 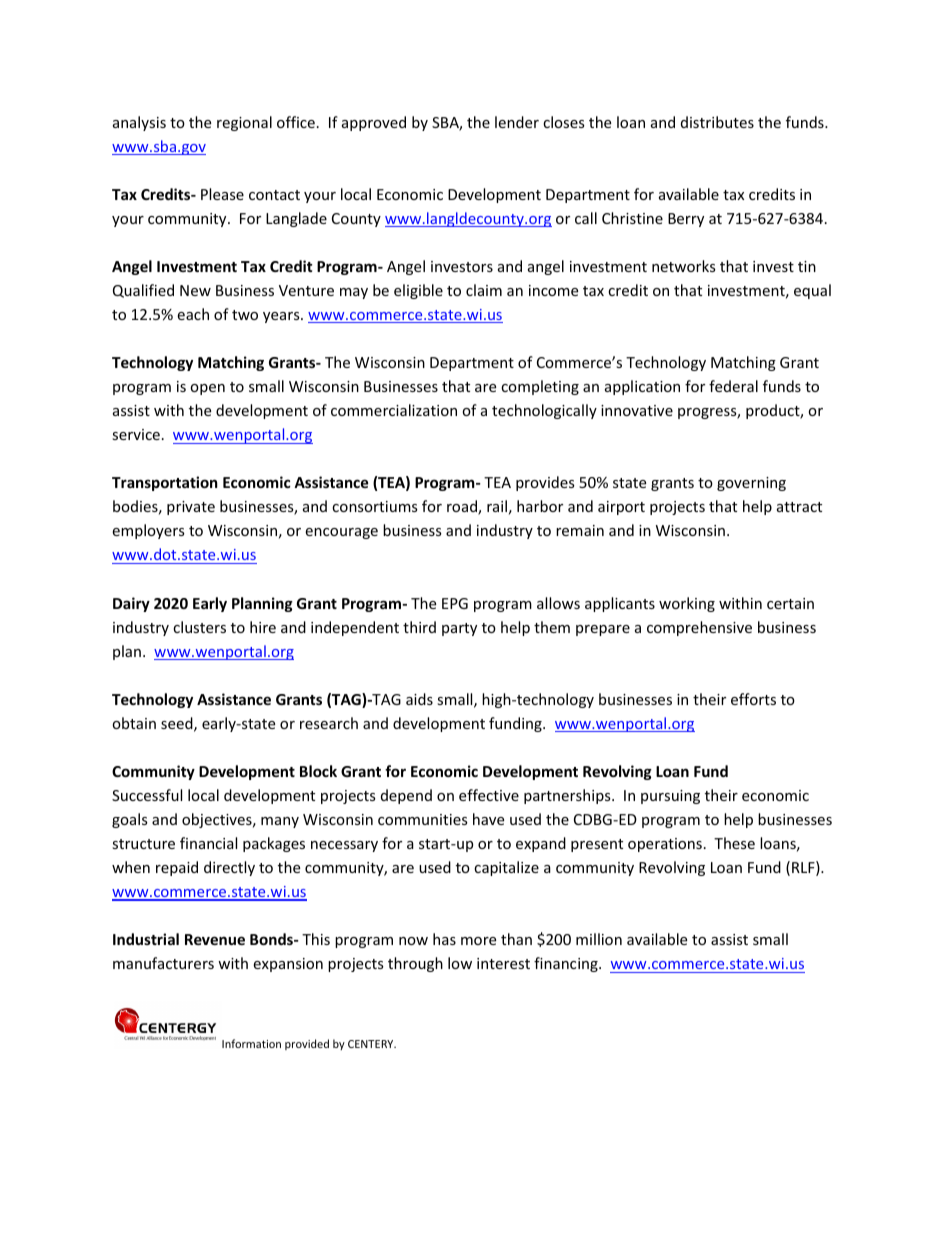 I want to click on regional, so click(x=244, y=123).
